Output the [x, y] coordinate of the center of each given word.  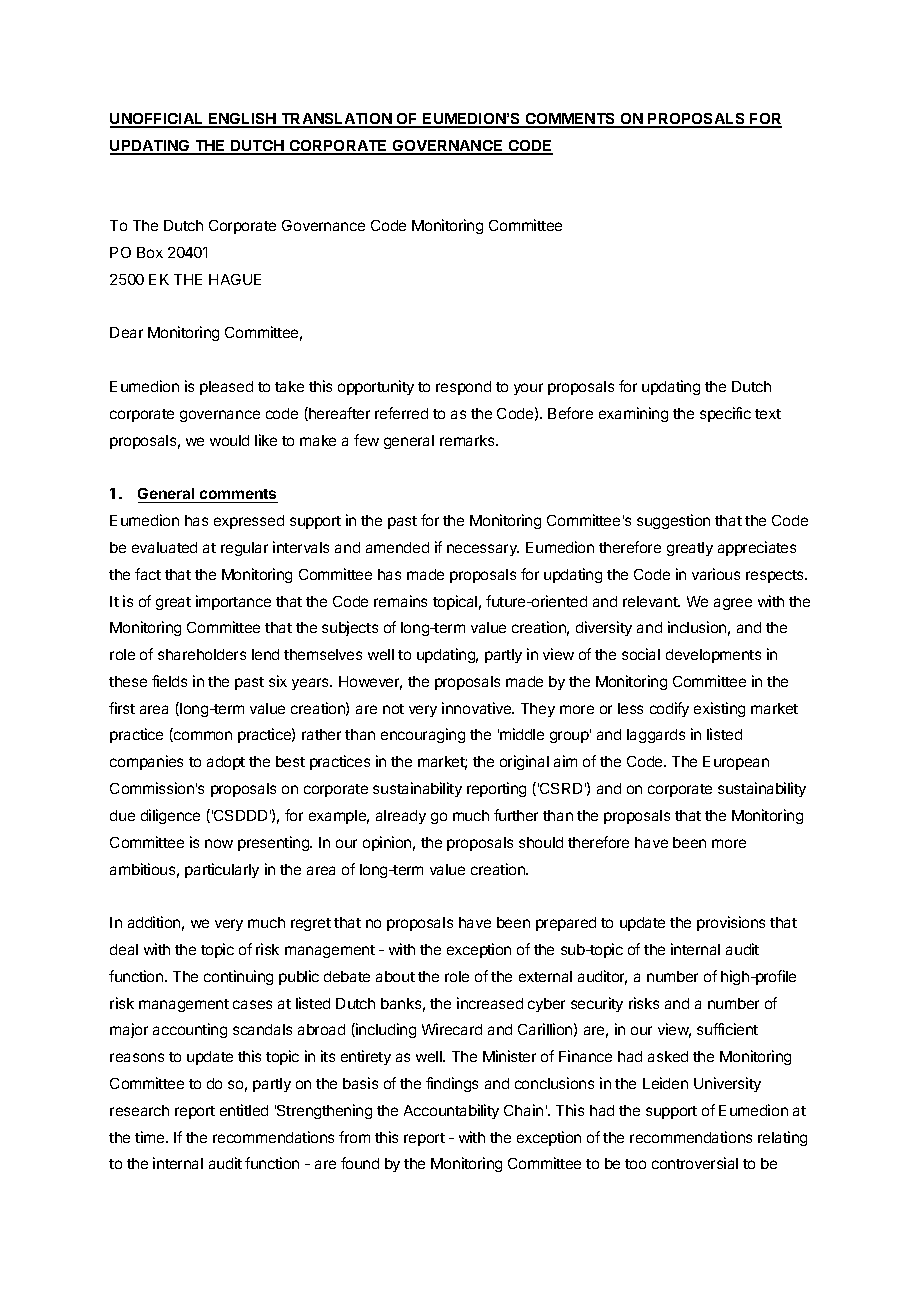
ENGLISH [242, 120]
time [151, 1137]
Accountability [451, 1111]
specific [725, 414]
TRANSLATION [336, 120]
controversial [695, 1163]
